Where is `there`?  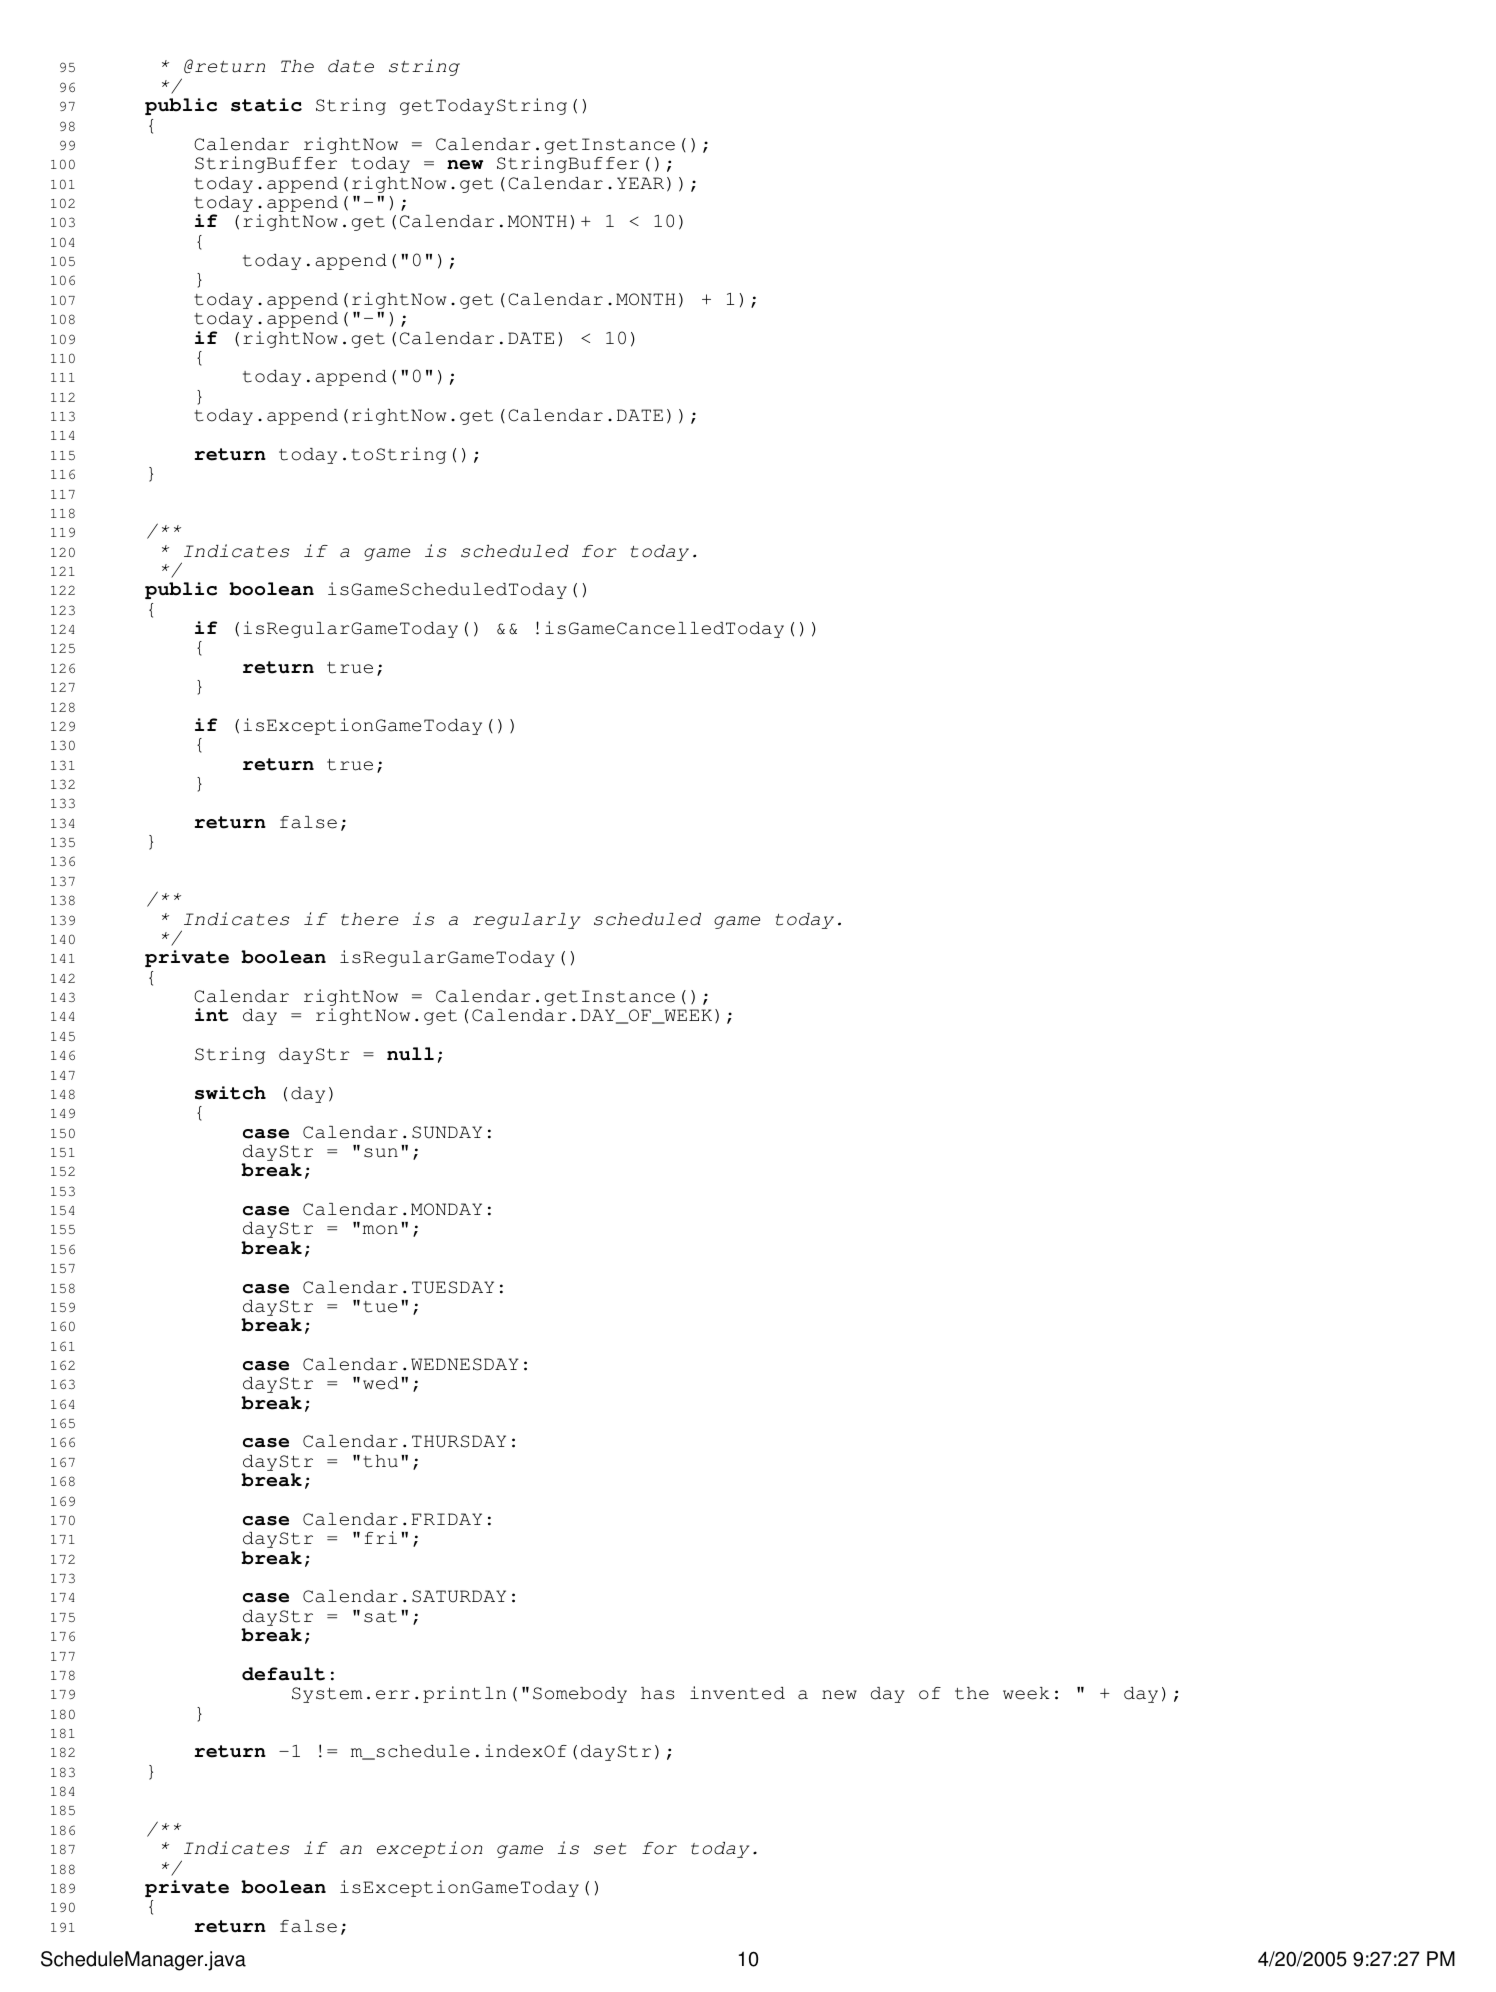
there is located at coordinates (369, 919).
